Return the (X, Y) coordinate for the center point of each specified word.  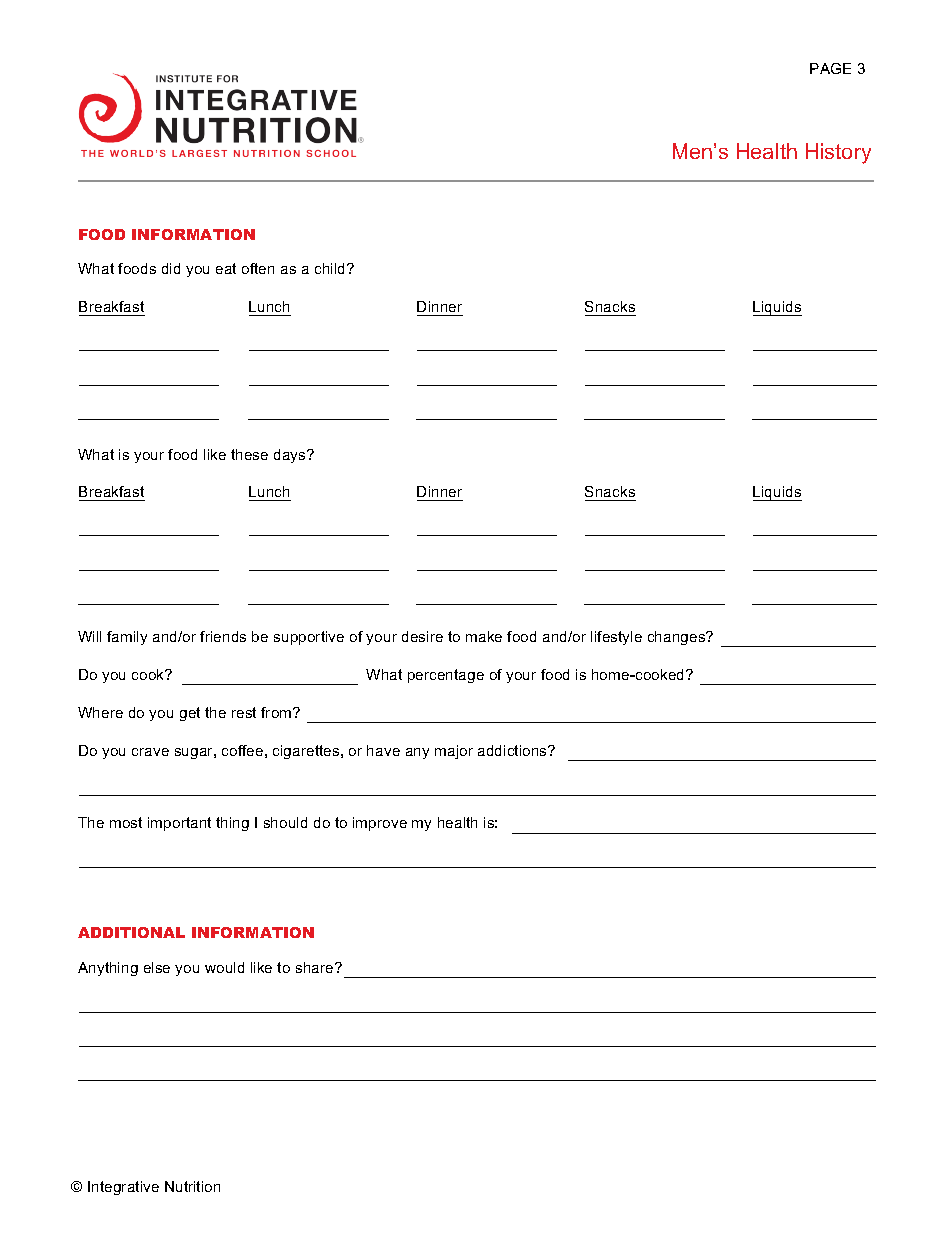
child (329, 268)
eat (226, 268)
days (291, 456)
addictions (513, 750)
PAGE (830, 68)
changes (678, 638)
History (838, 153)
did (171, 268)
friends (223, 636)
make (484, 636)
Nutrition (192, 1186)
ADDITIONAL (131, 932)
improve (380, 824)
